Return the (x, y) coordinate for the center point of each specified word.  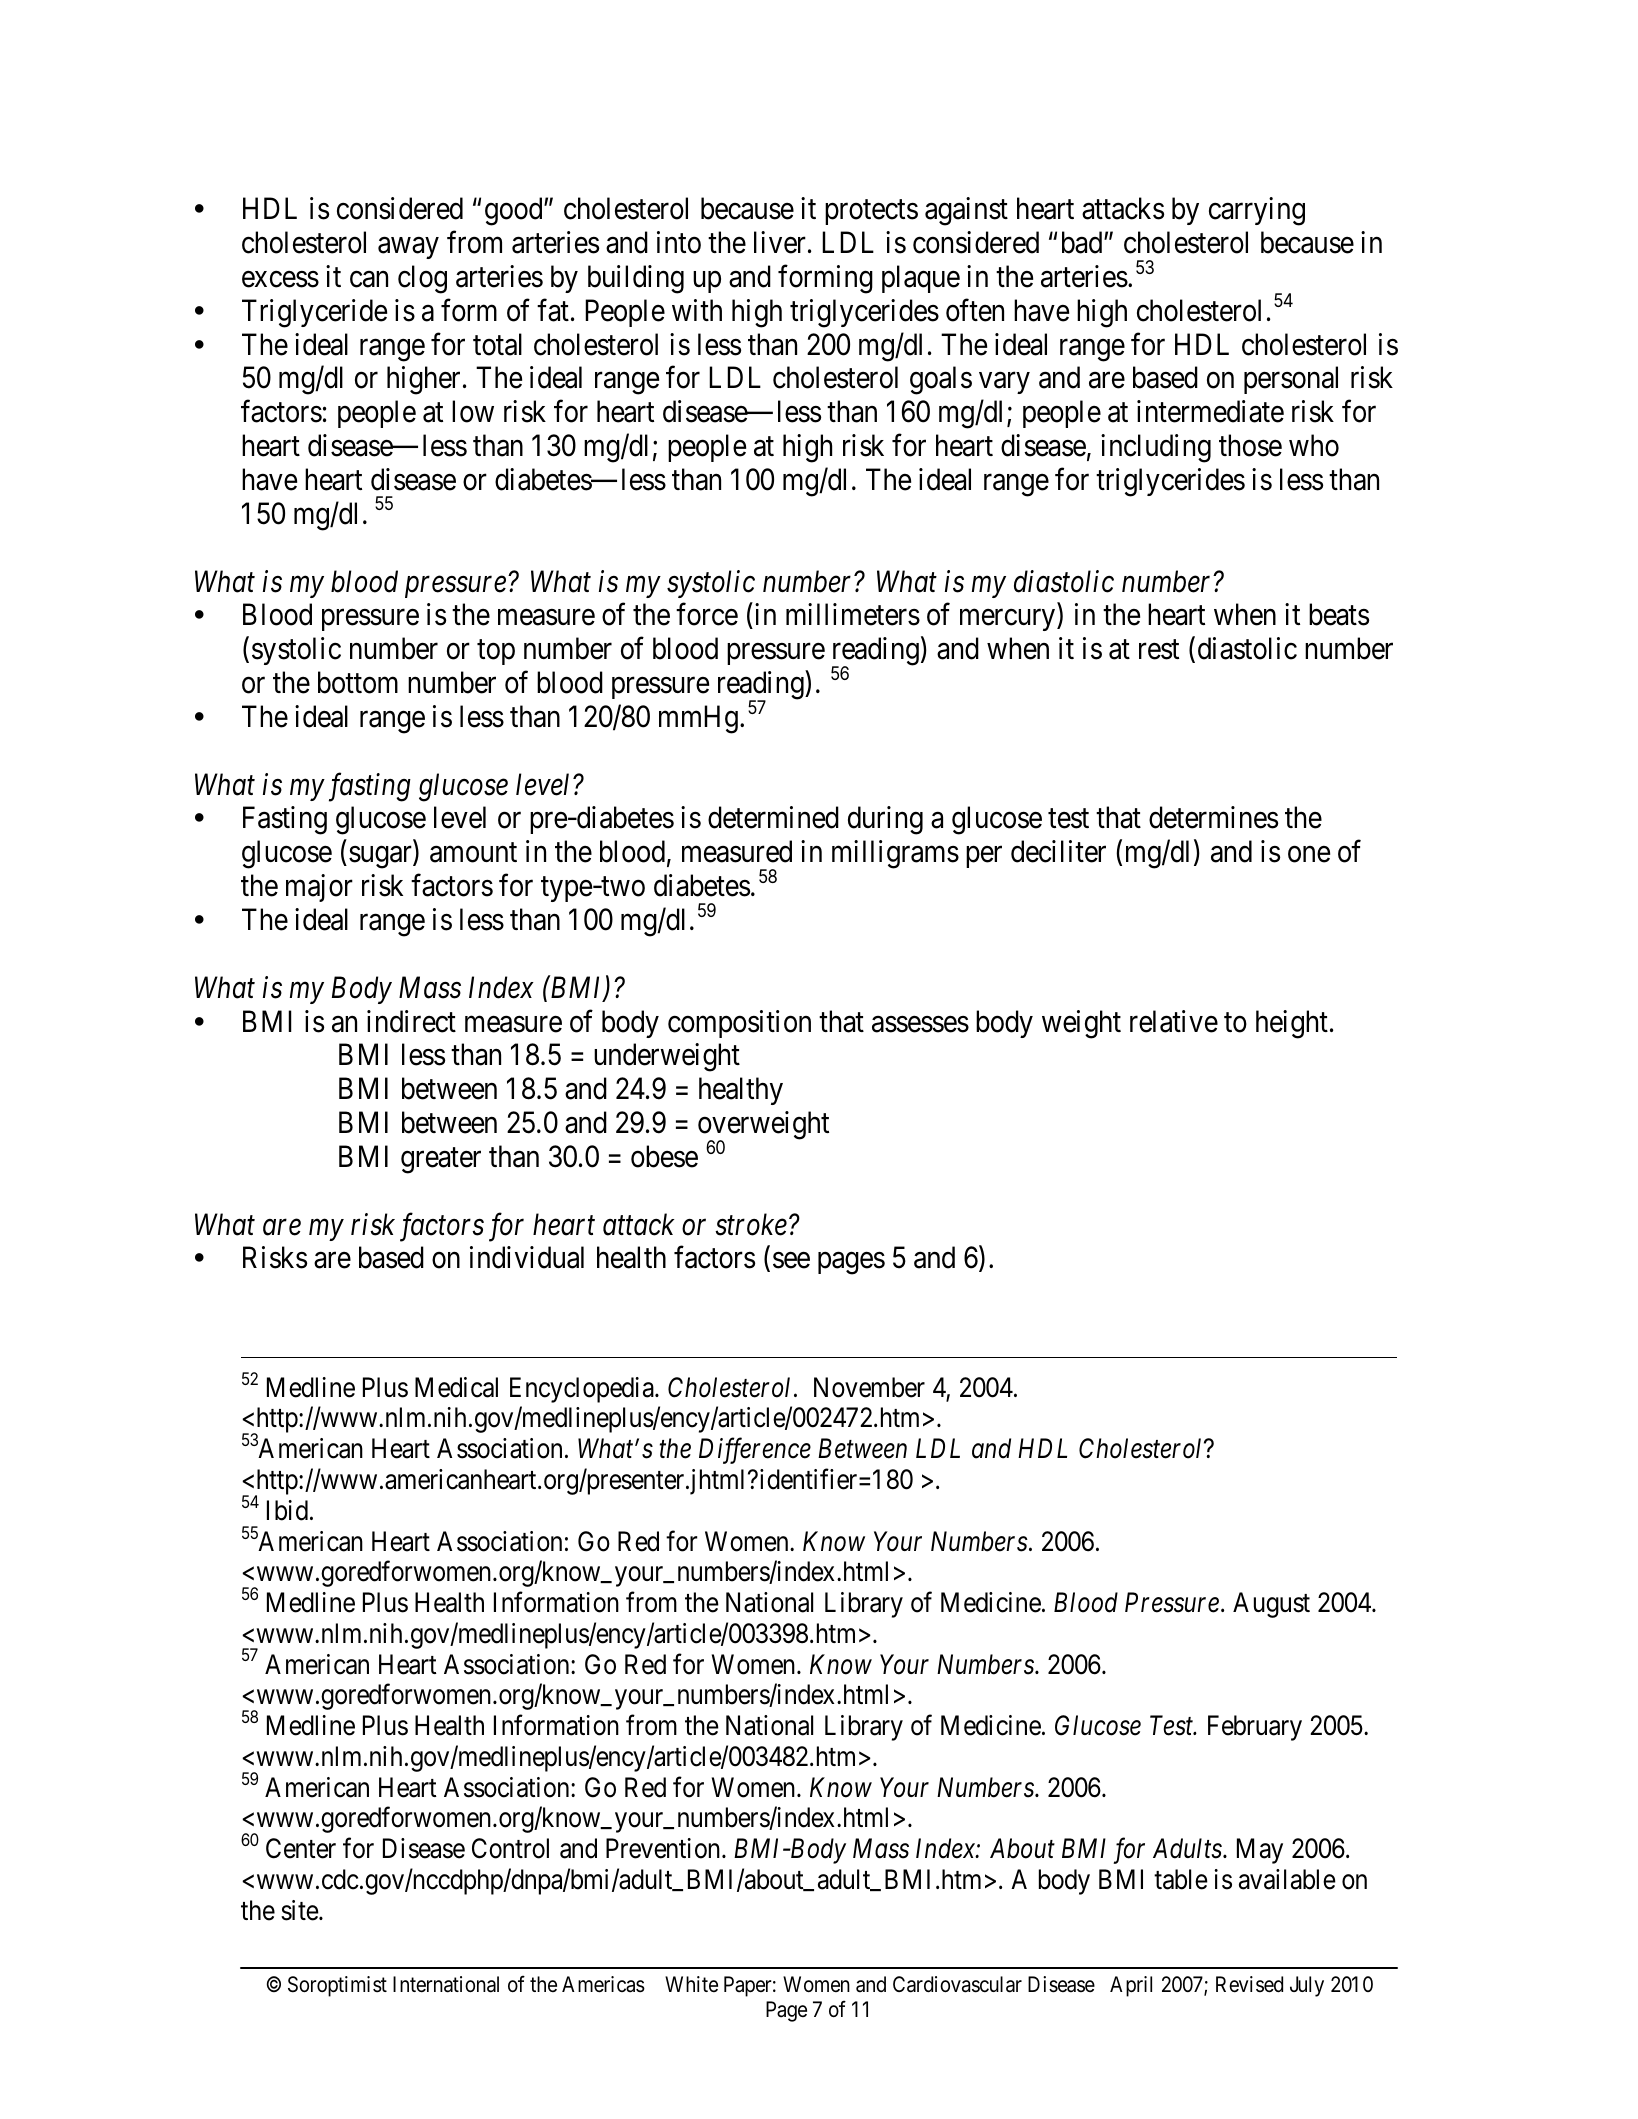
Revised (1249, 1984)
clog (422, 279)
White (691, 1984)
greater (441, 1161)
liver (780, 242)
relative (1174, 1021)
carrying (1257, 211)
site (300, 1910)
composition (739, 1024)
